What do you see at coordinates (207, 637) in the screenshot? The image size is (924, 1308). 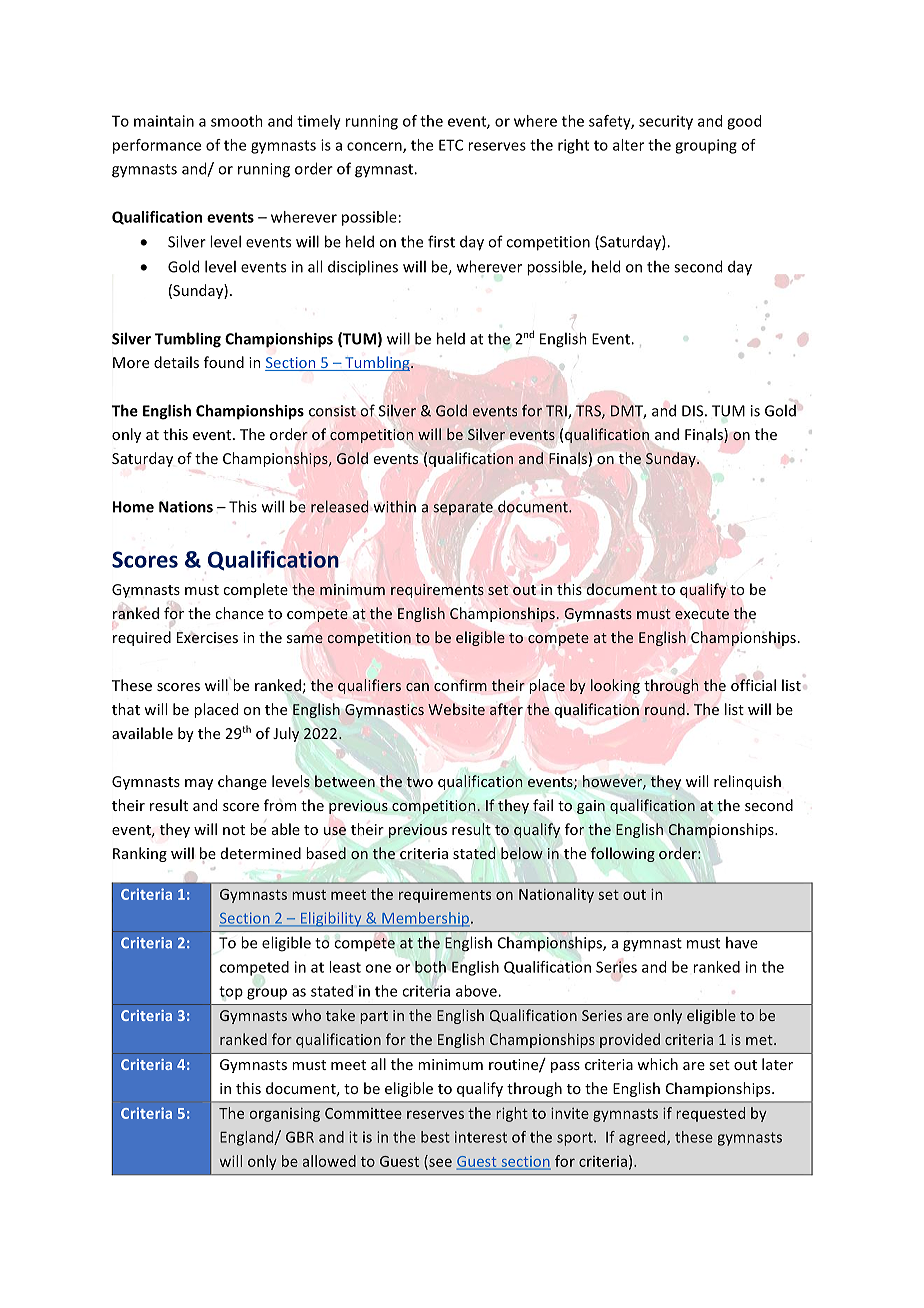 I see `Exercises` at bounding box center [207, 637].
